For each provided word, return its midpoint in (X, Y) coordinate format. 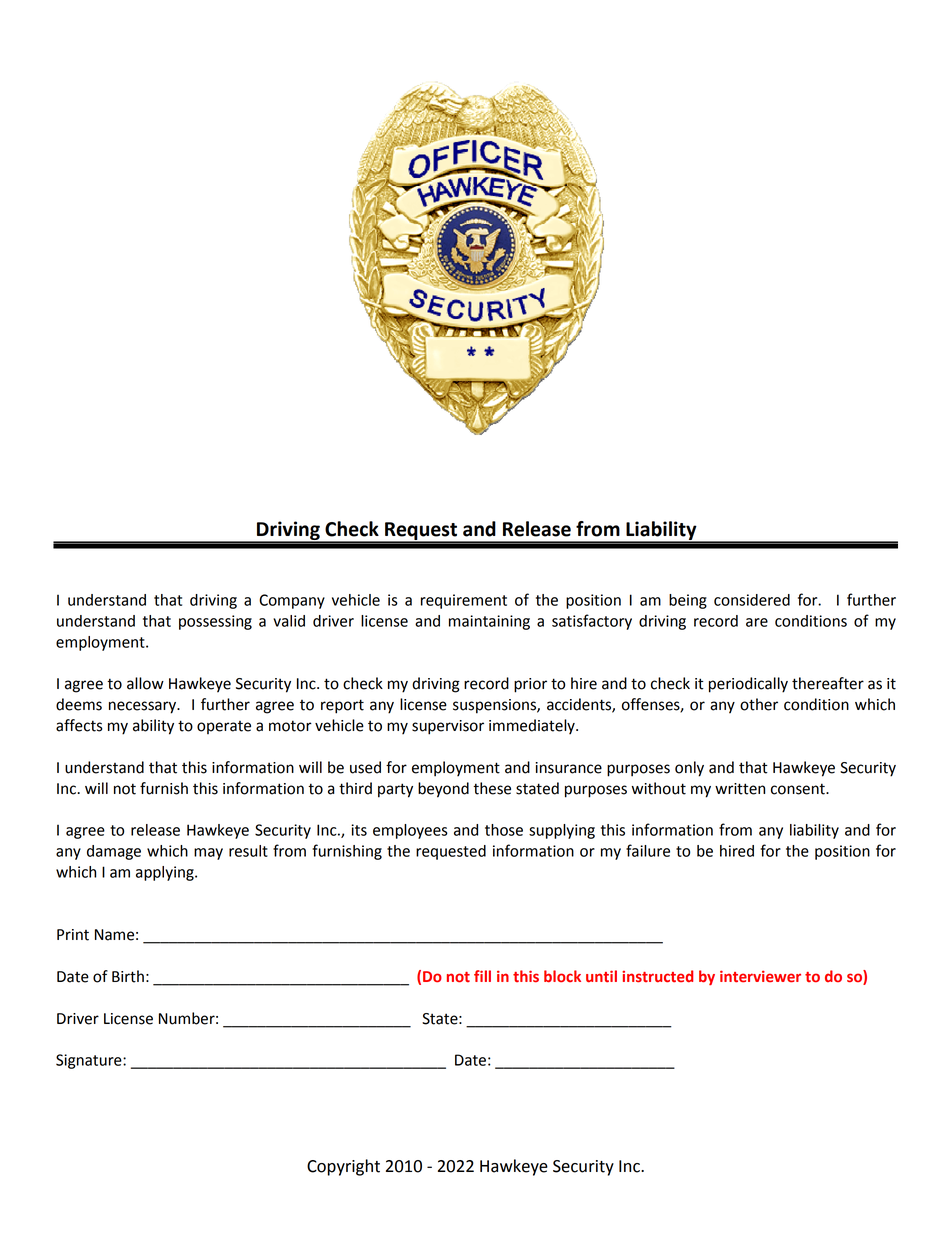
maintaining (489, 622)
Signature (90, 1061)
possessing (215, 622)
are (757, 622)
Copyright (343, 1167)
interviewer (760, 976)
